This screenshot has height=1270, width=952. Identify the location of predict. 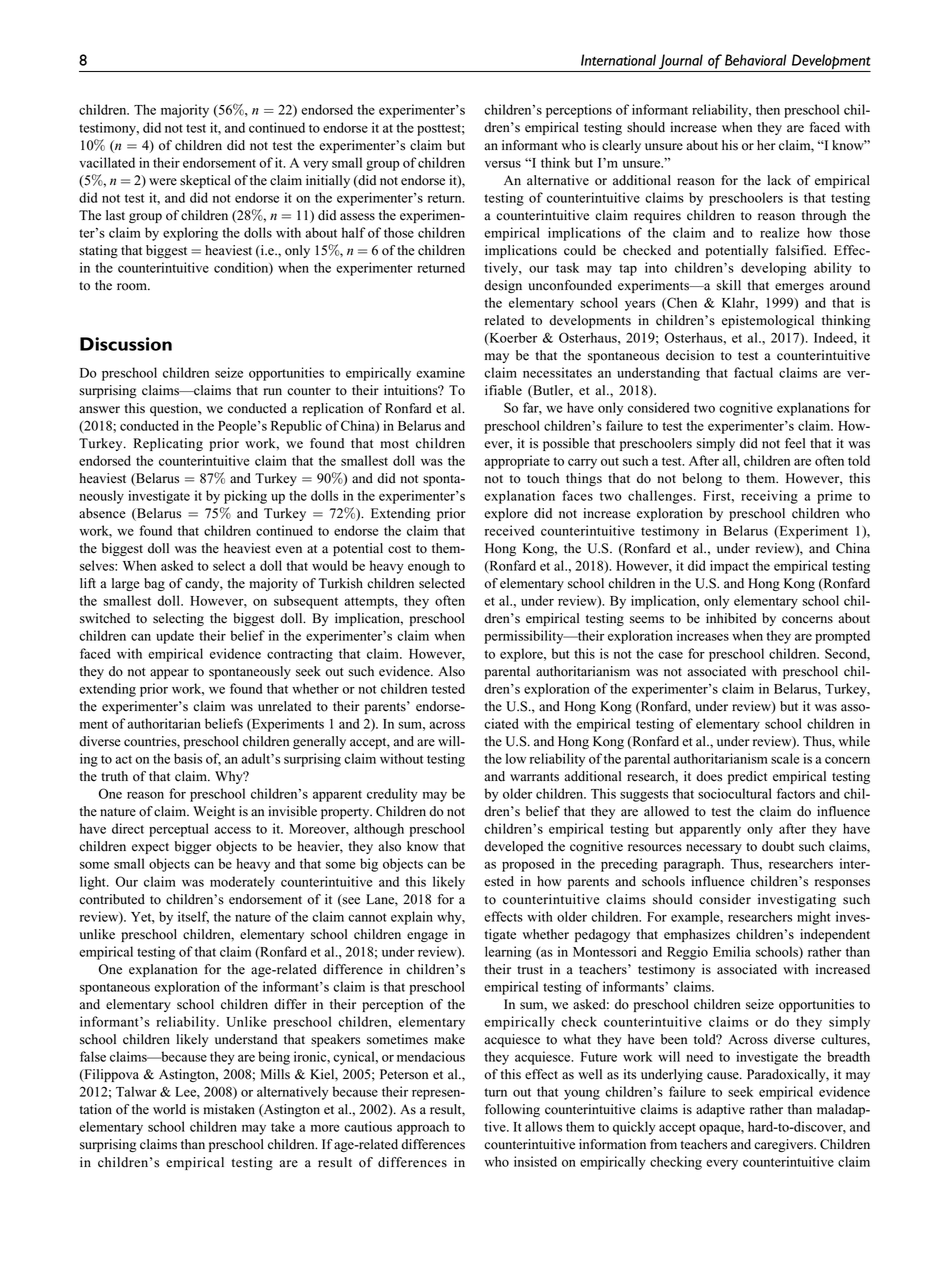
(747, 777).
